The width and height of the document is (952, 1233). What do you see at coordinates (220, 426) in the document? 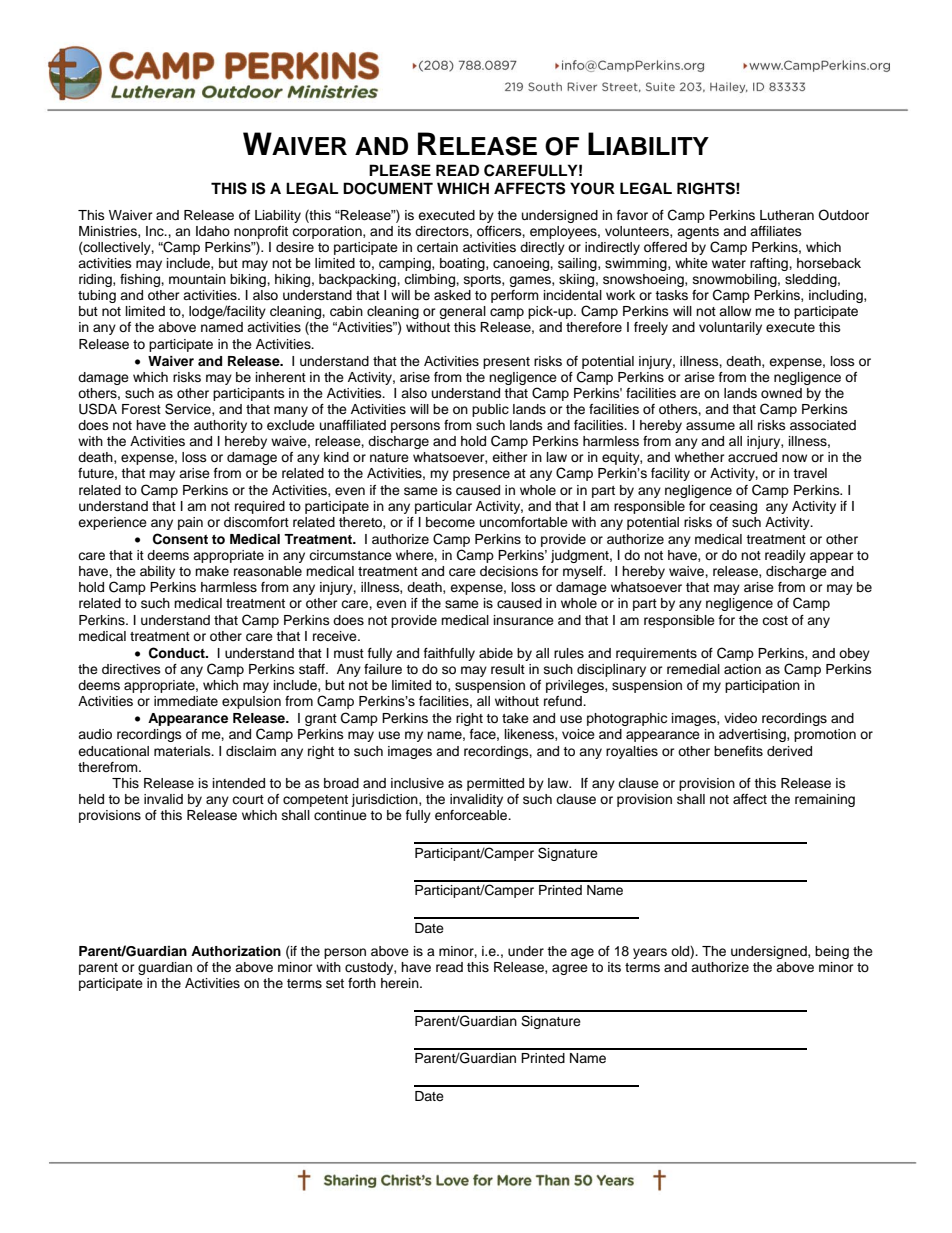
I see `authority` at bounding box center [220, 426].
